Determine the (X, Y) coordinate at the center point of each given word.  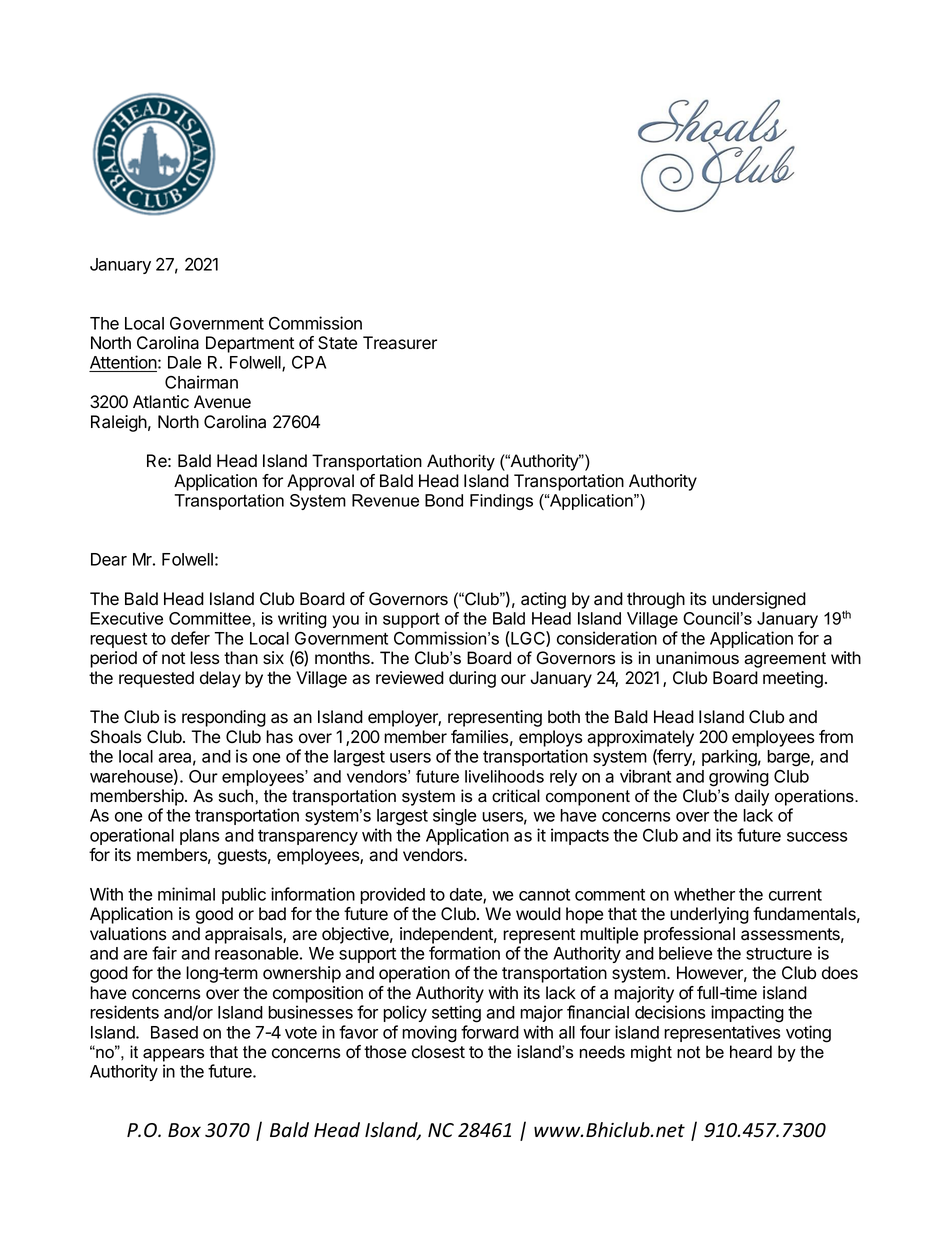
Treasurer (400, 343)
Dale (185, 362)
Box (184, 1130)
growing (739, 778)
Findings (501, 502)
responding (224, 718)
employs (551, 738)
